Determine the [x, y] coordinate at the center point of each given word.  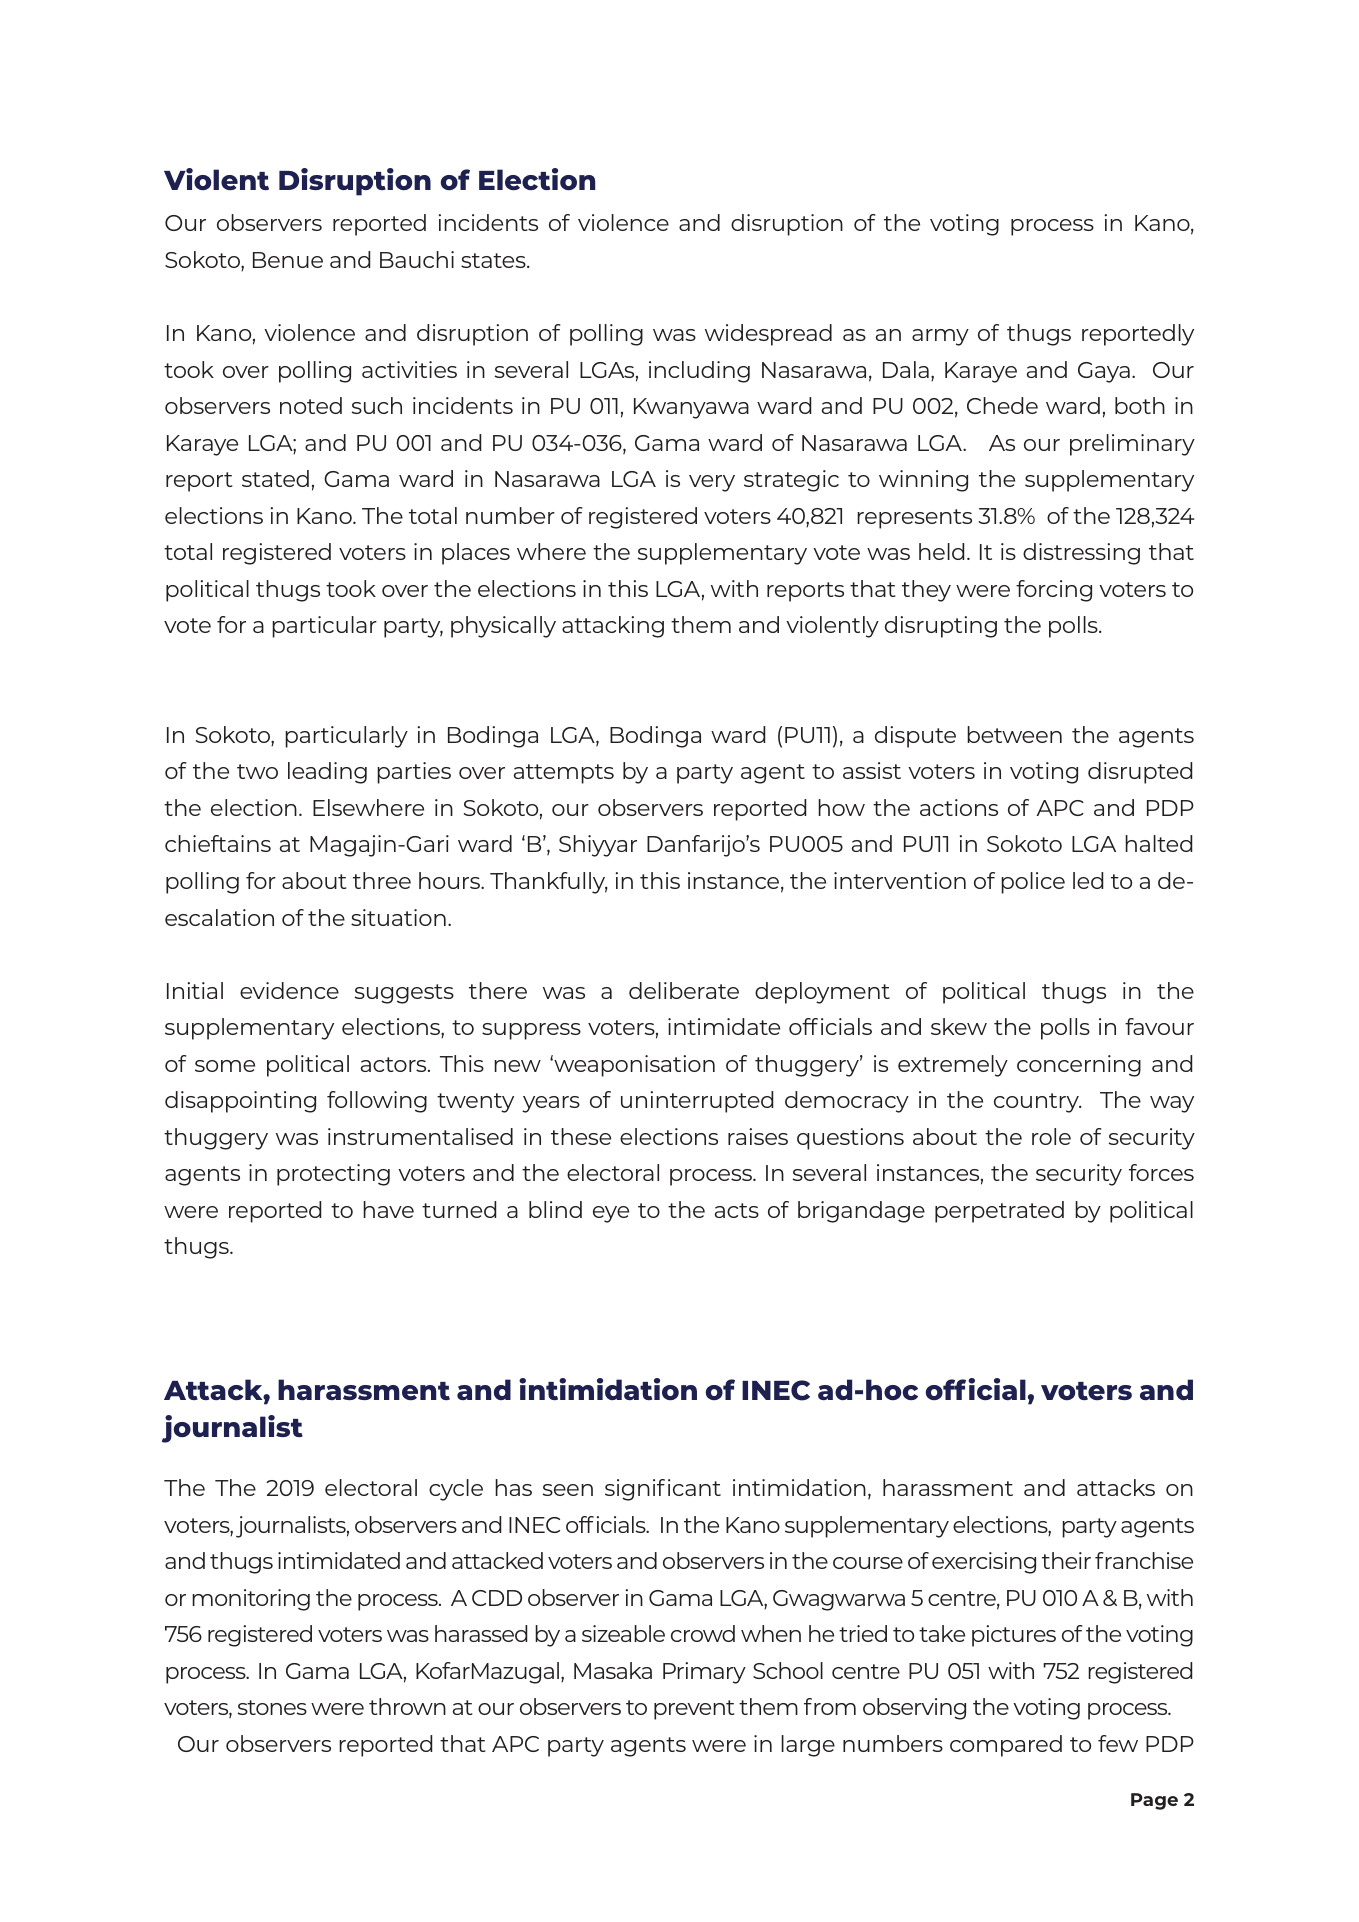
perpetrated [999, 1212]
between [1014, 734]
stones [272, 1707]
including [699, 372]
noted [311, 405]
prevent [694, 1710]
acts [737, 1210]
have [388, 1209]
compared [1006, 1746]
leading [327, 773]
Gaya [1104, 372]
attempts [564, 774]
